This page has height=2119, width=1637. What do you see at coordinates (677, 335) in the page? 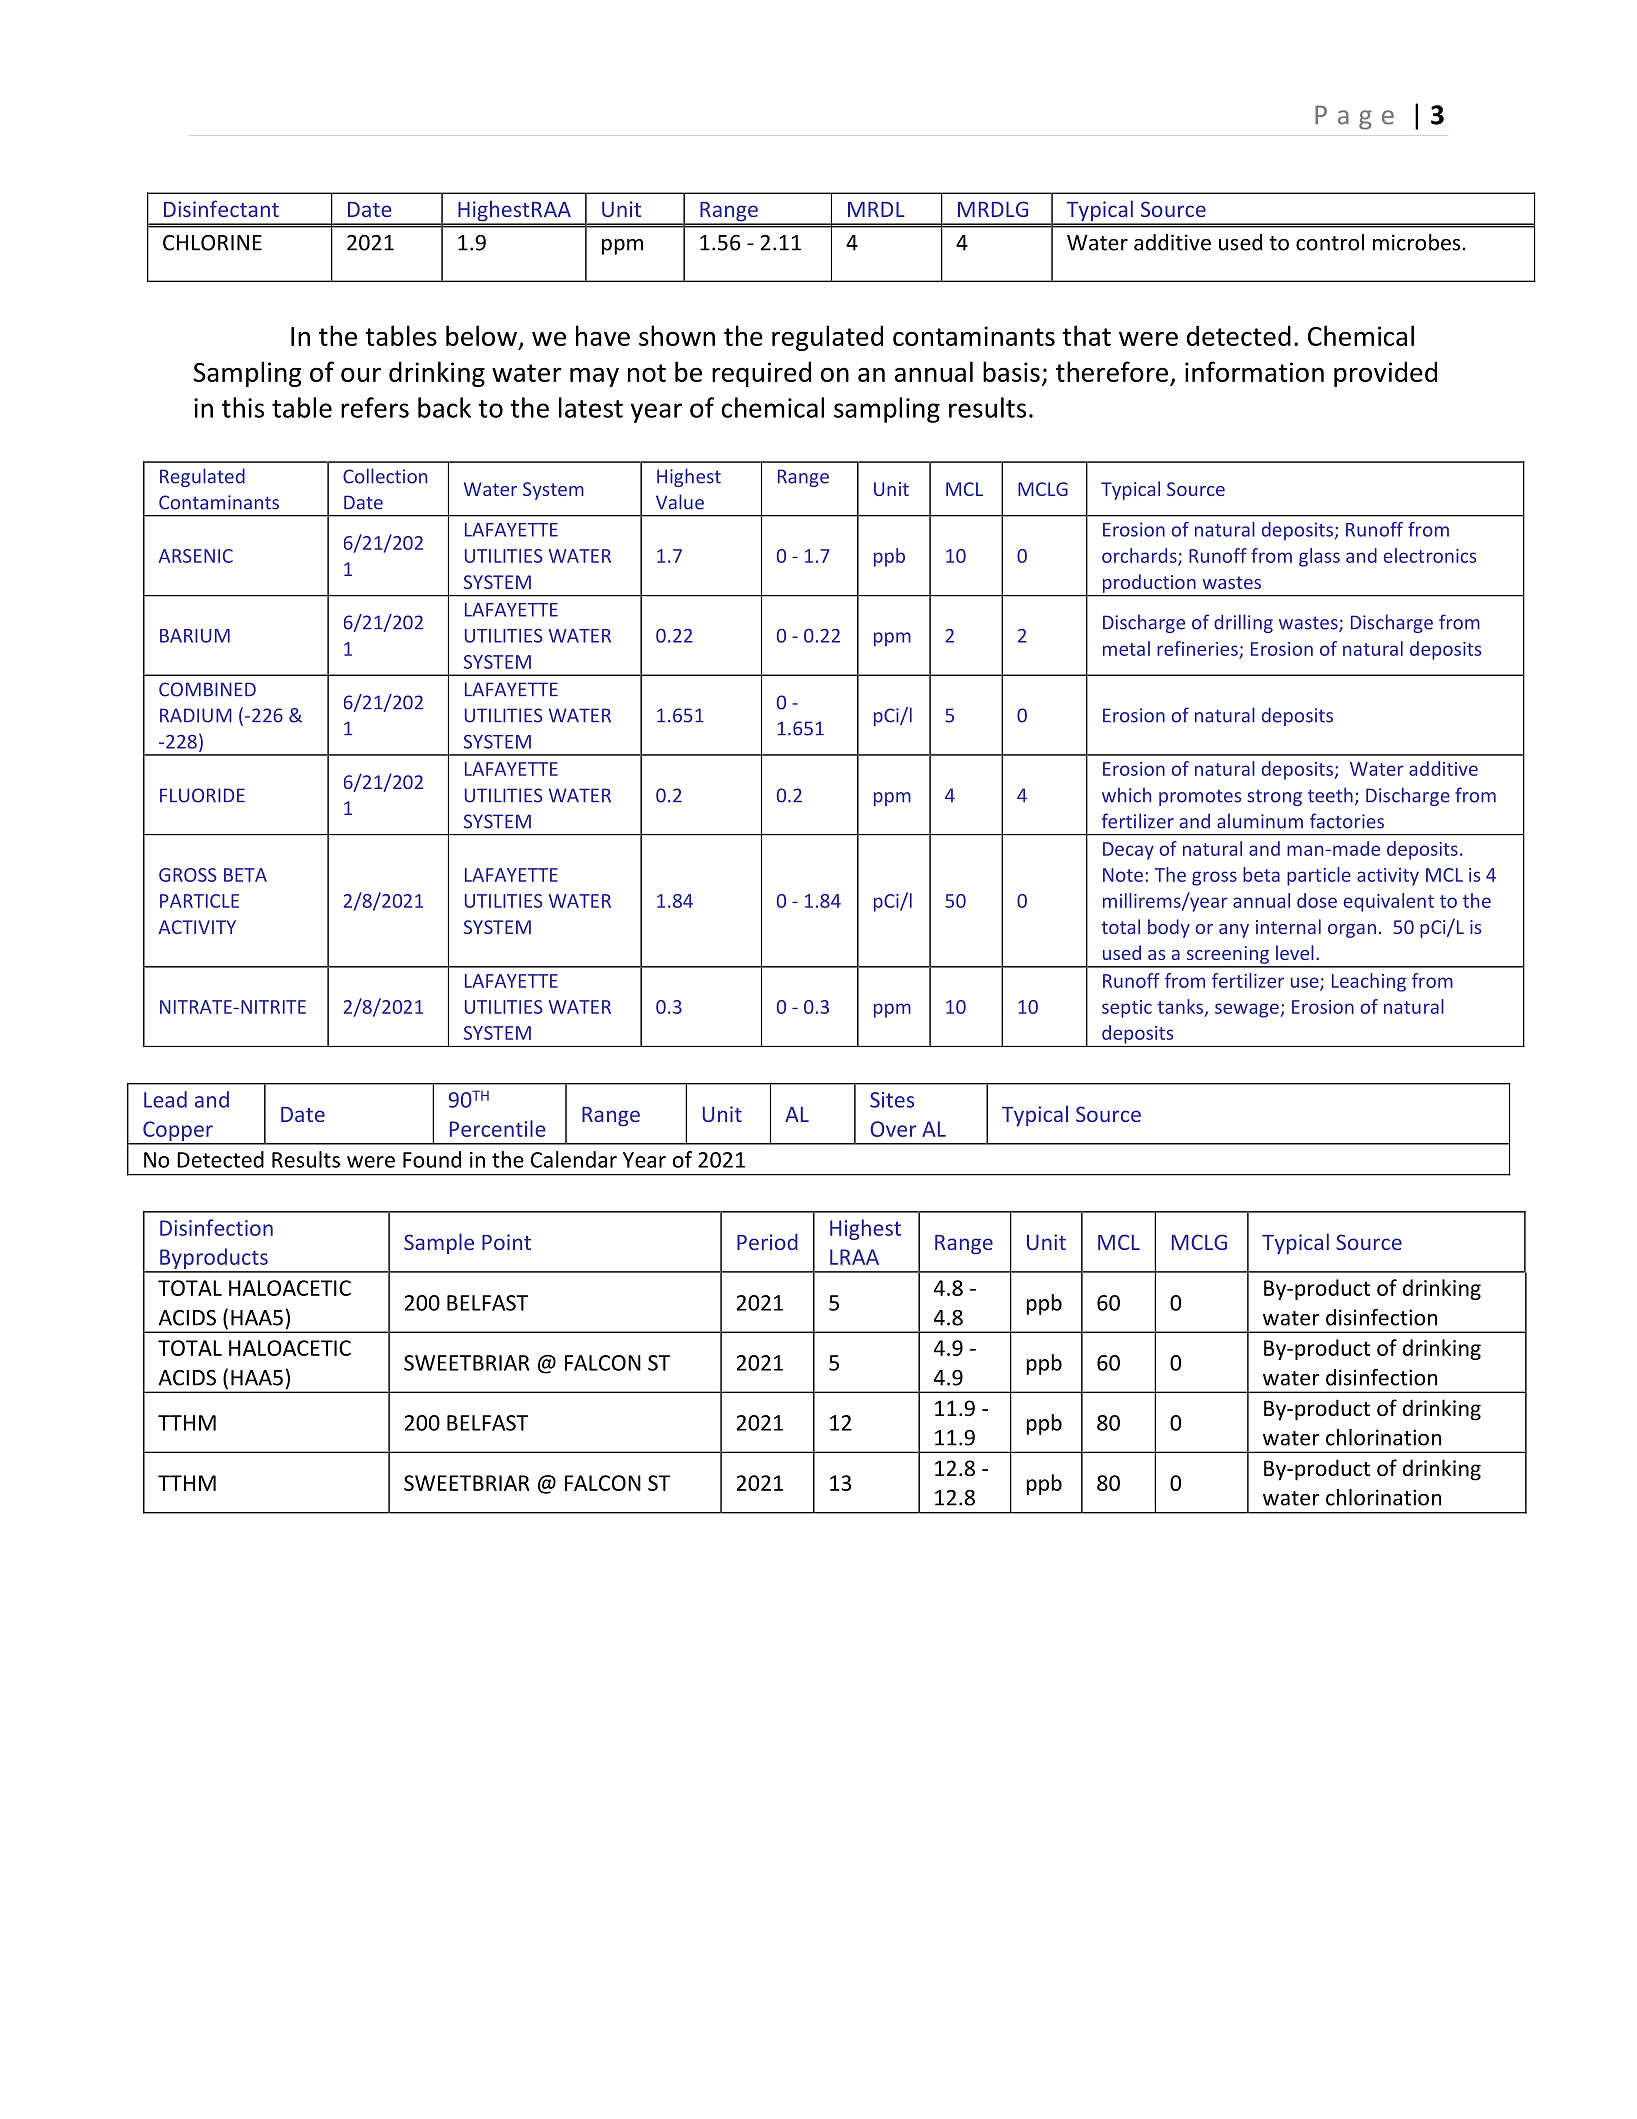
I see `shown` at bounding box center [677, 335].
